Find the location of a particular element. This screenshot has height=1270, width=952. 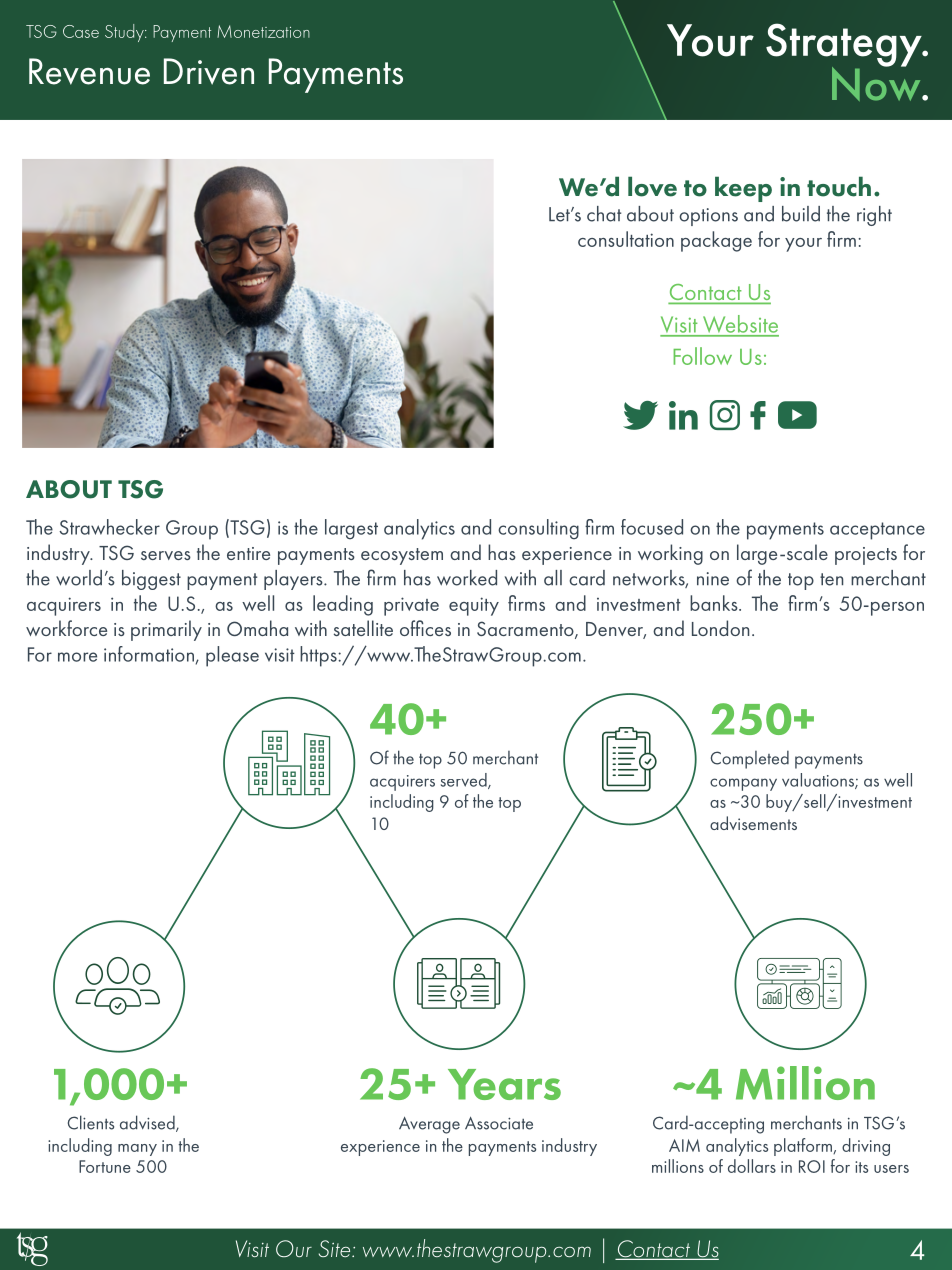

Associate is located at coordinates (499, 1123).
